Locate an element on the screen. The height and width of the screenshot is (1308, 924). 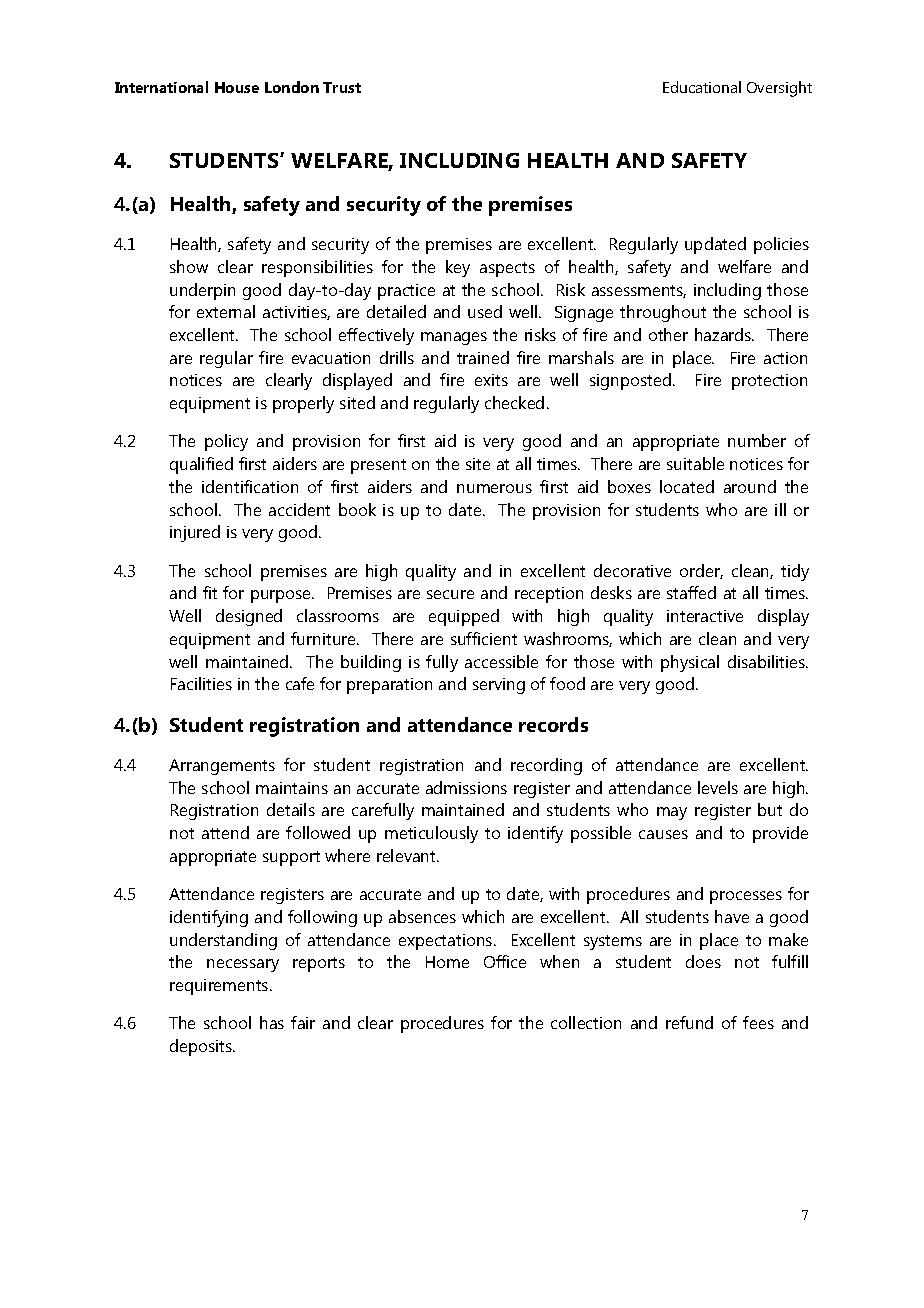
Office is located at coordinates (505, 961).
